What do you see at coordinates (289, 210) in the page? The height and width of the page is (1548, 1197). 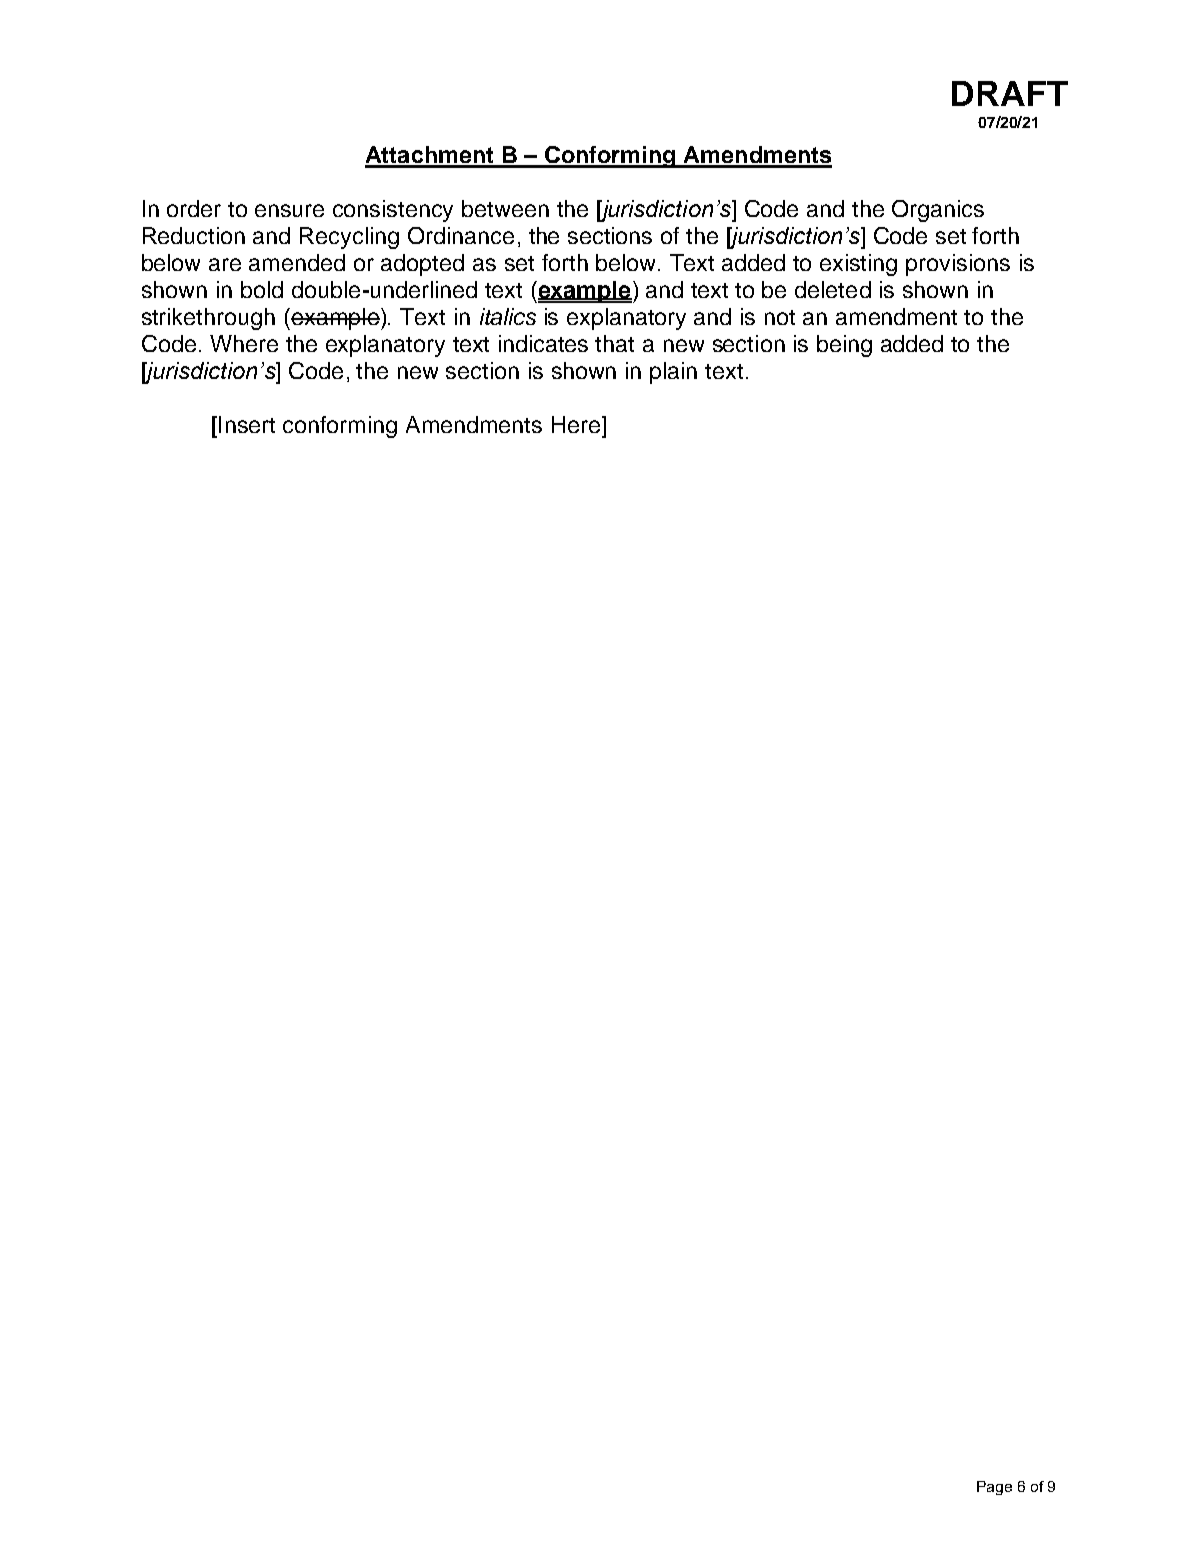 I see `ensure` at bounding box center [289, 210].
